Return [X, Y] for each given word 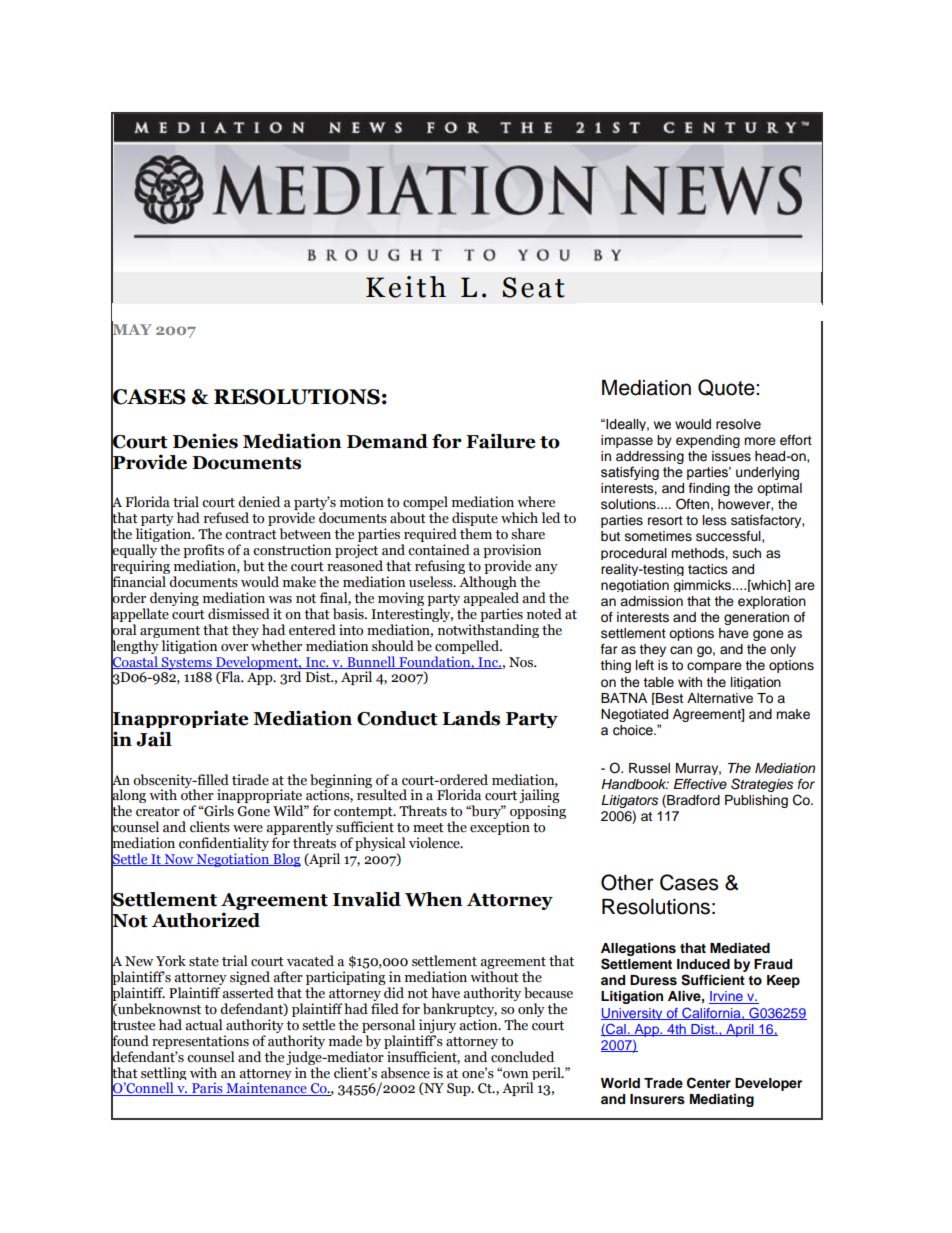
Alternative [720, 698]
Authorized [206, 920]
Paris [207, 1089]
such [747, 553]
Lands [471, 718]
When [434, 899]
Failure [500, 441]
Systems [187, 663]
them [476, 534]
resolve [738, 424]
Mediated [740, 948]
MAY [131, 330]
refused [226, 518]
